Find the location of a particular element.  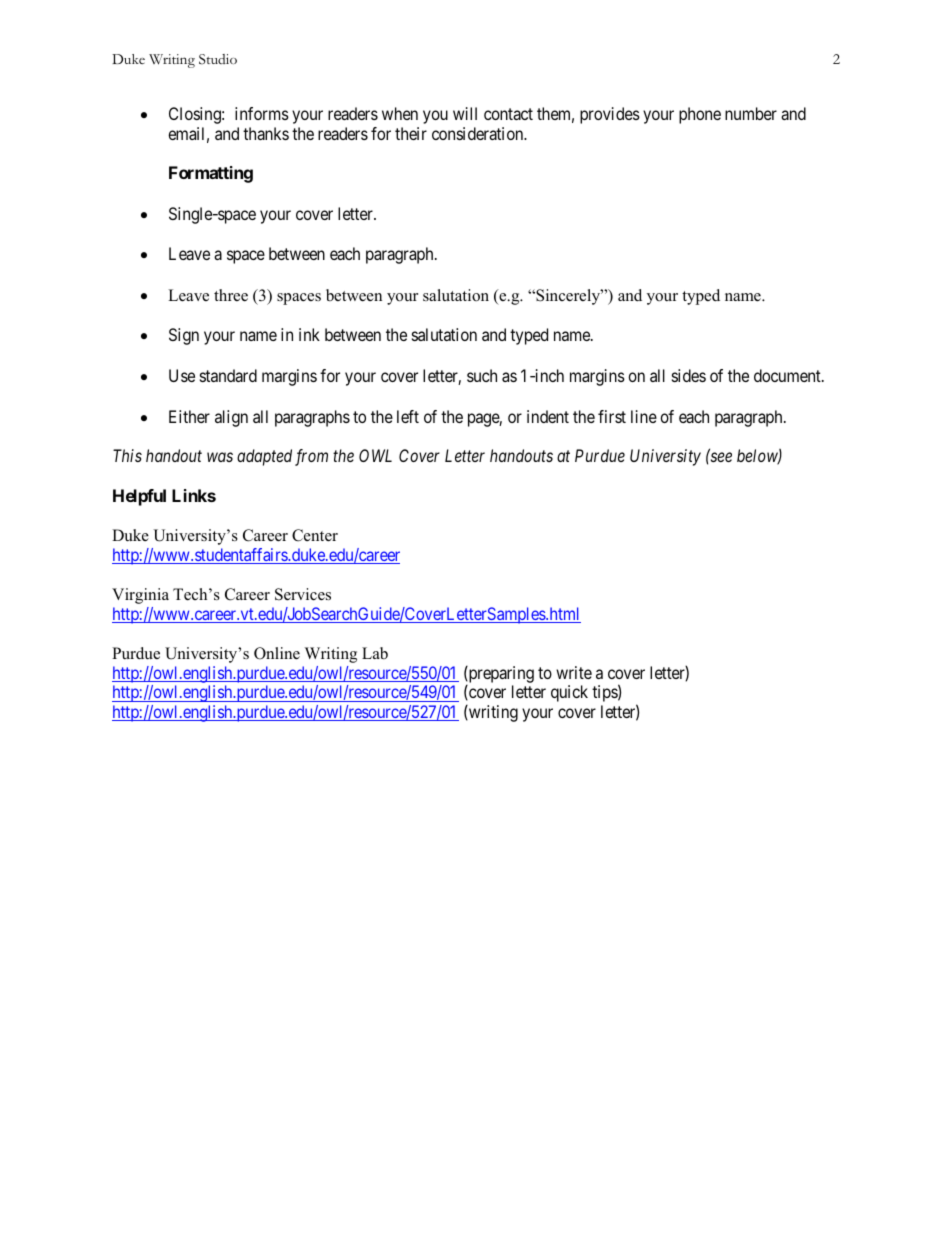

phone is located at coordinates (700, 115).
